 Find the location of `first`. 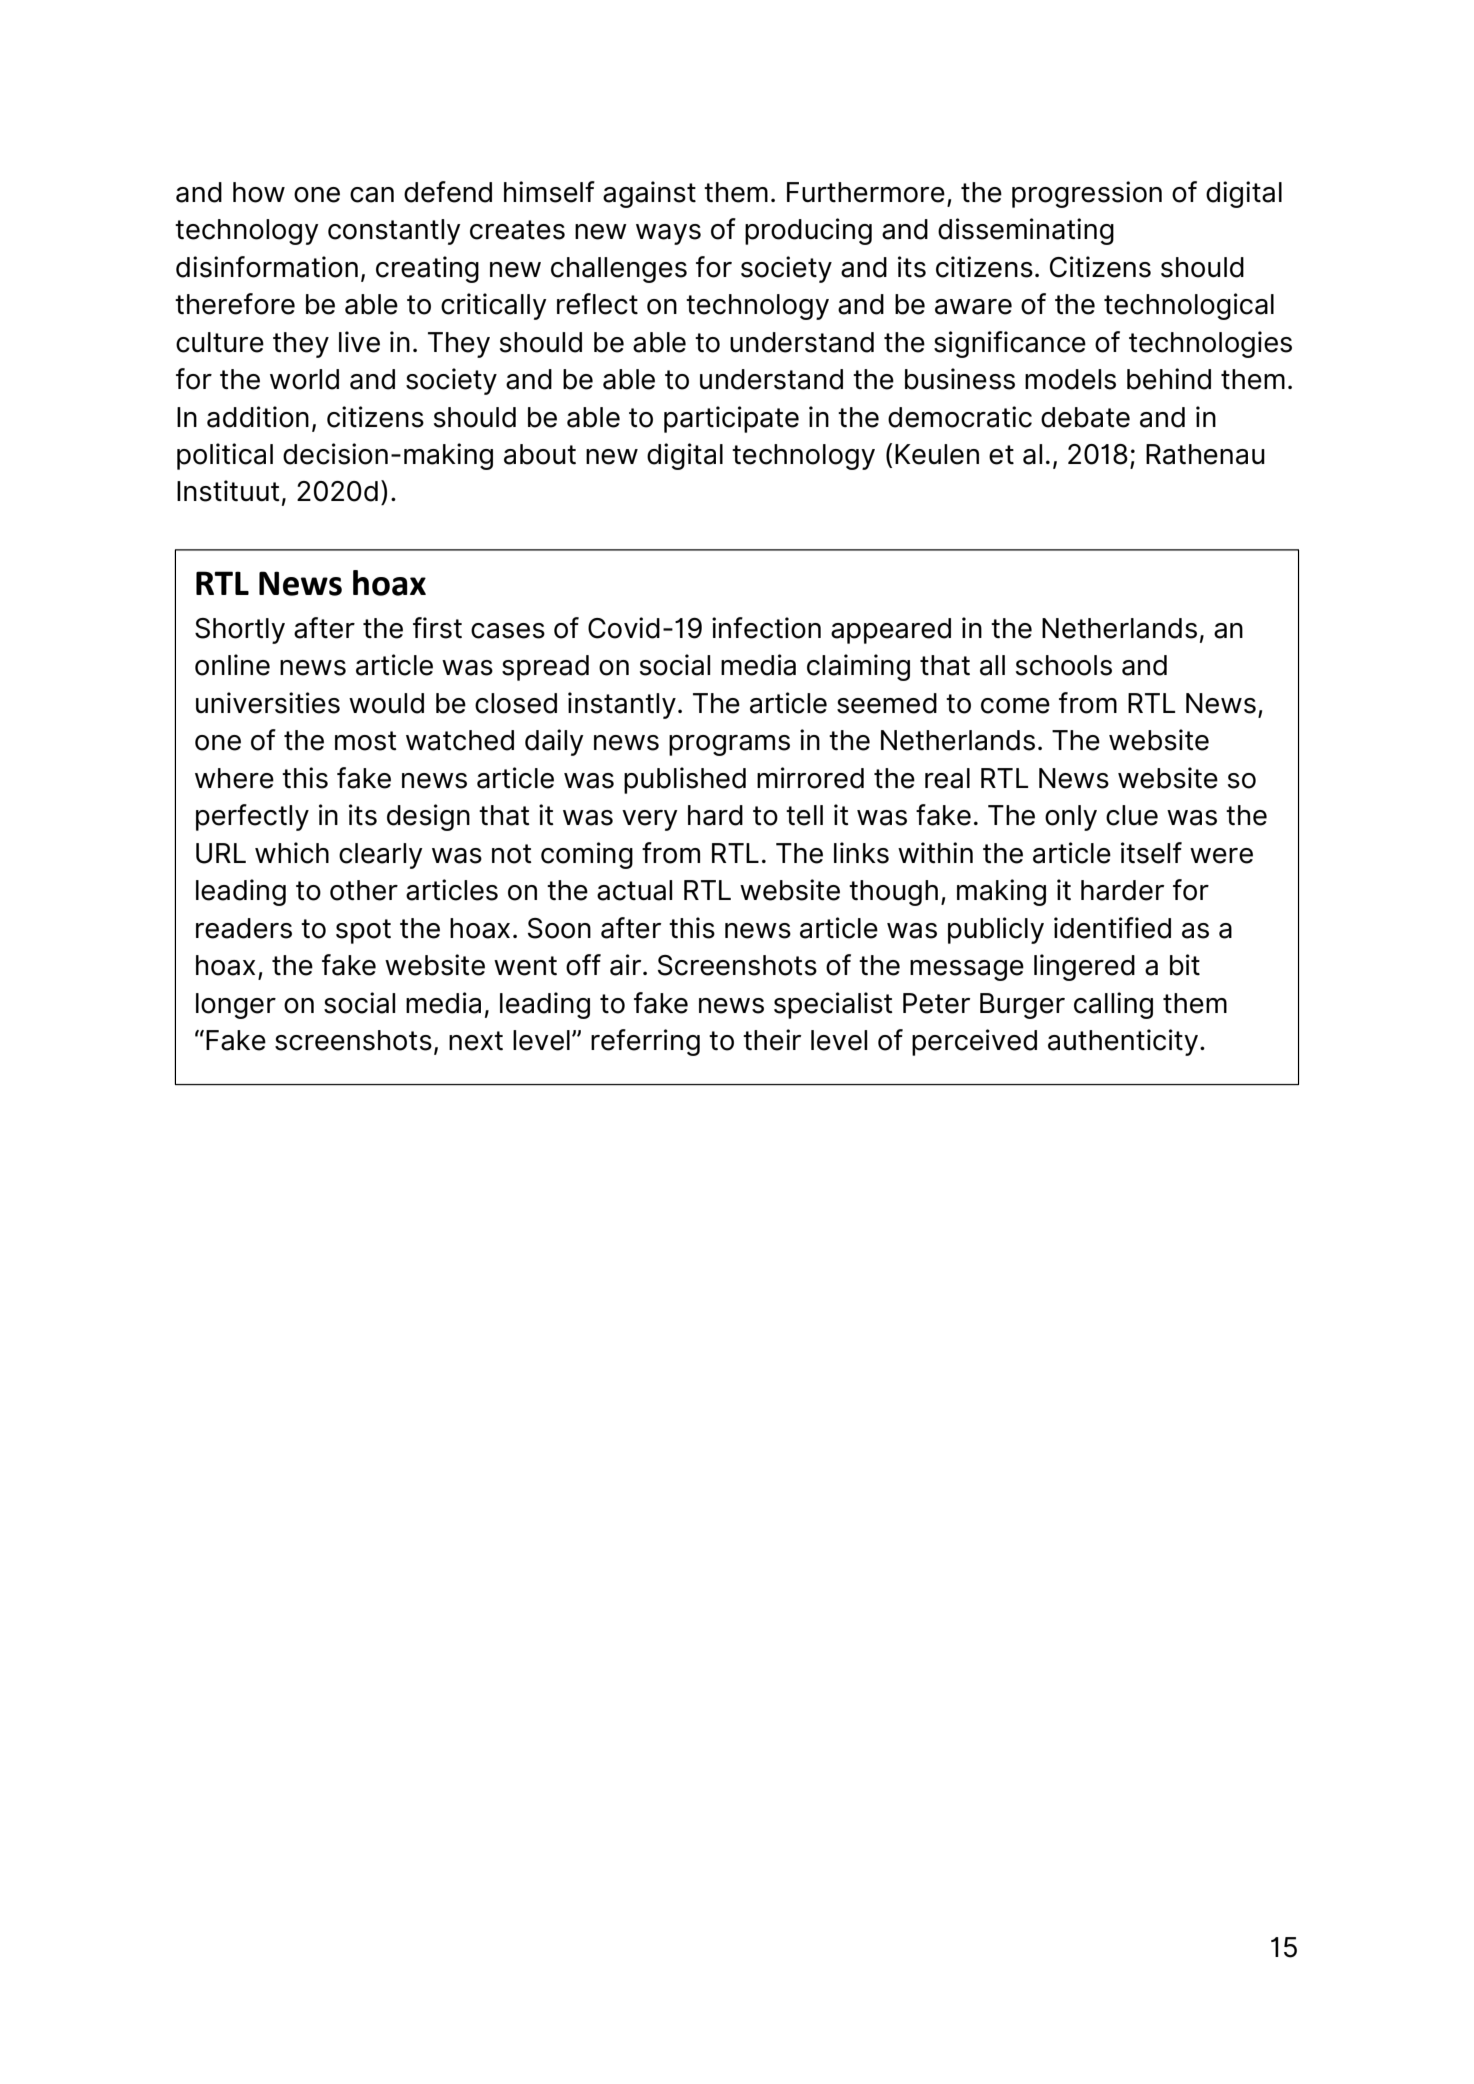

first is located at coordinates (437, 628).
